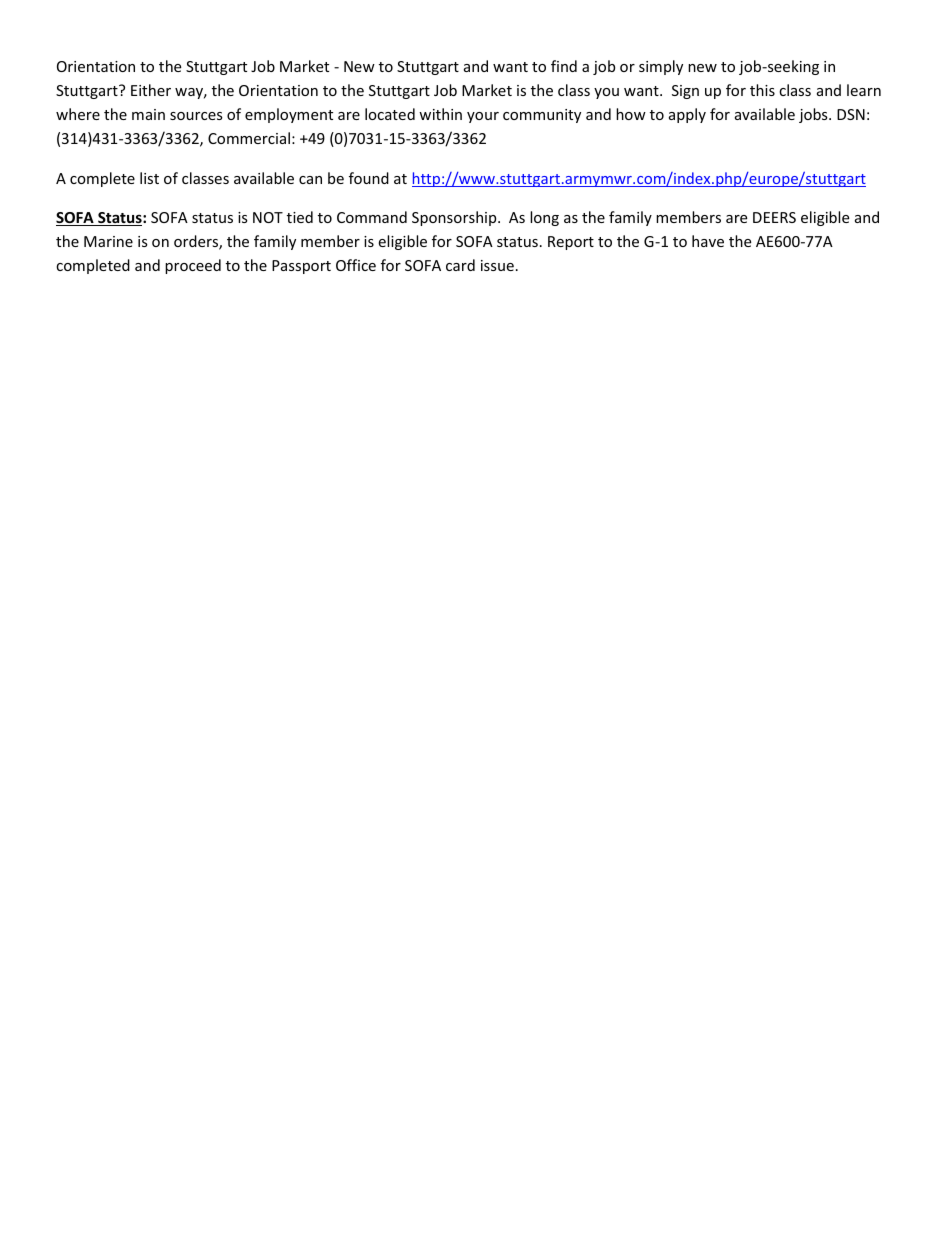 The image size is (952, 1233). I want to click on card, so click(460, 265).
